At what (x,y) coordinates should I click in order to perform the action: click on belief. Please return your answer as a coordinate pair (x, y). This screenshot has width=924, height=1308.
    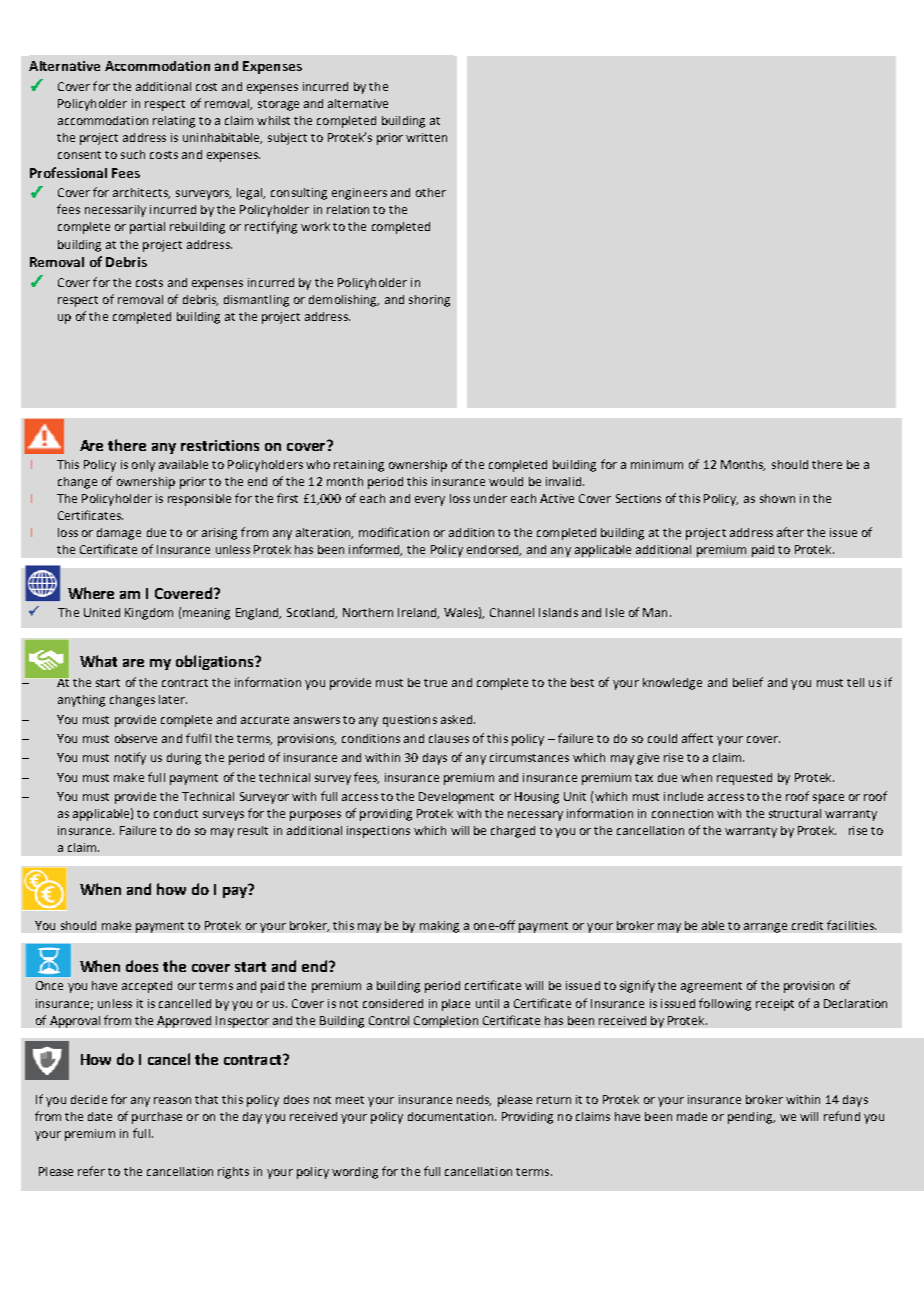
    Looking at the image, I should click on (748, 682).
